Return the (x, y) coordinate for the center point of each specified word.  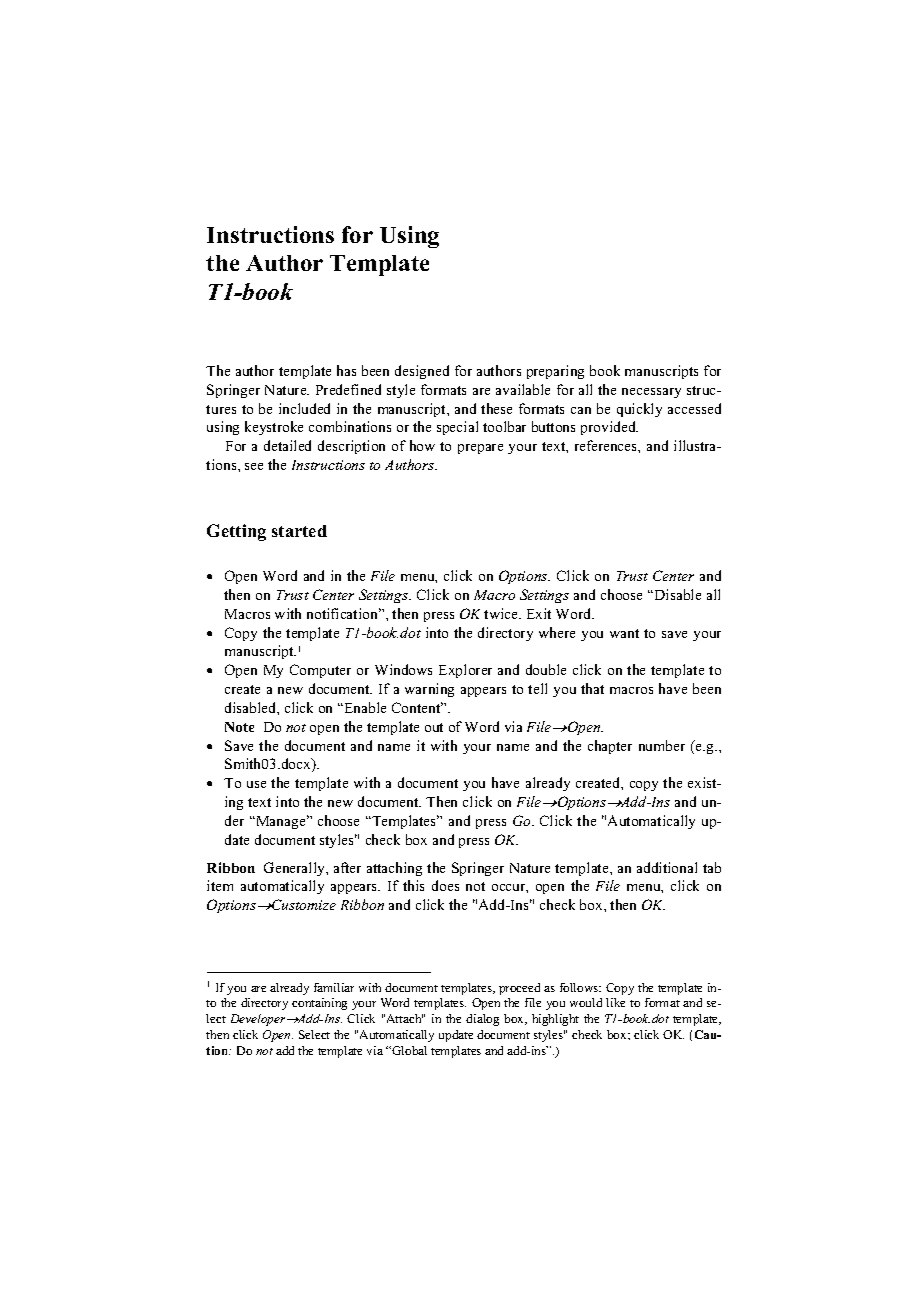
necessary (651, 393)
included (304, 408)
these (496, 408)
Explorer (465, 671)
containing (319, 1004)
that (592, 688)
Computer (320, 671)
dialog (482, 1020)
